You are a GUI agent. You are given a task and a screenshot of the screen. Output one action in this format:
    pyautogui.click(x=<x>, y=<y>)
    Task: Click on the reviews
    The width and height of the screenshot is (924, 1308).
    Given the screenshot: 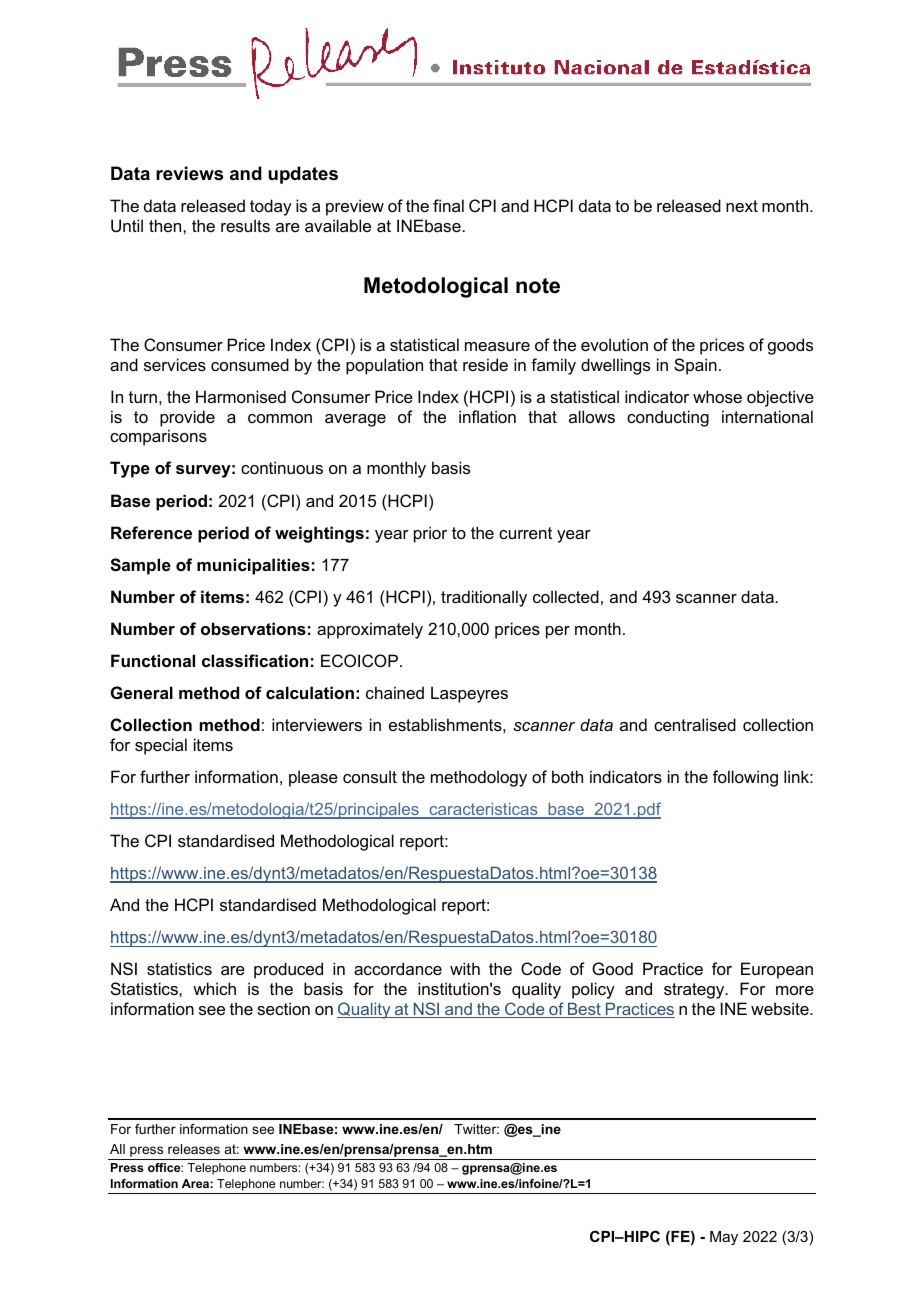 What is the action you would take?
    pyautogui.click(x=189, y=173)
